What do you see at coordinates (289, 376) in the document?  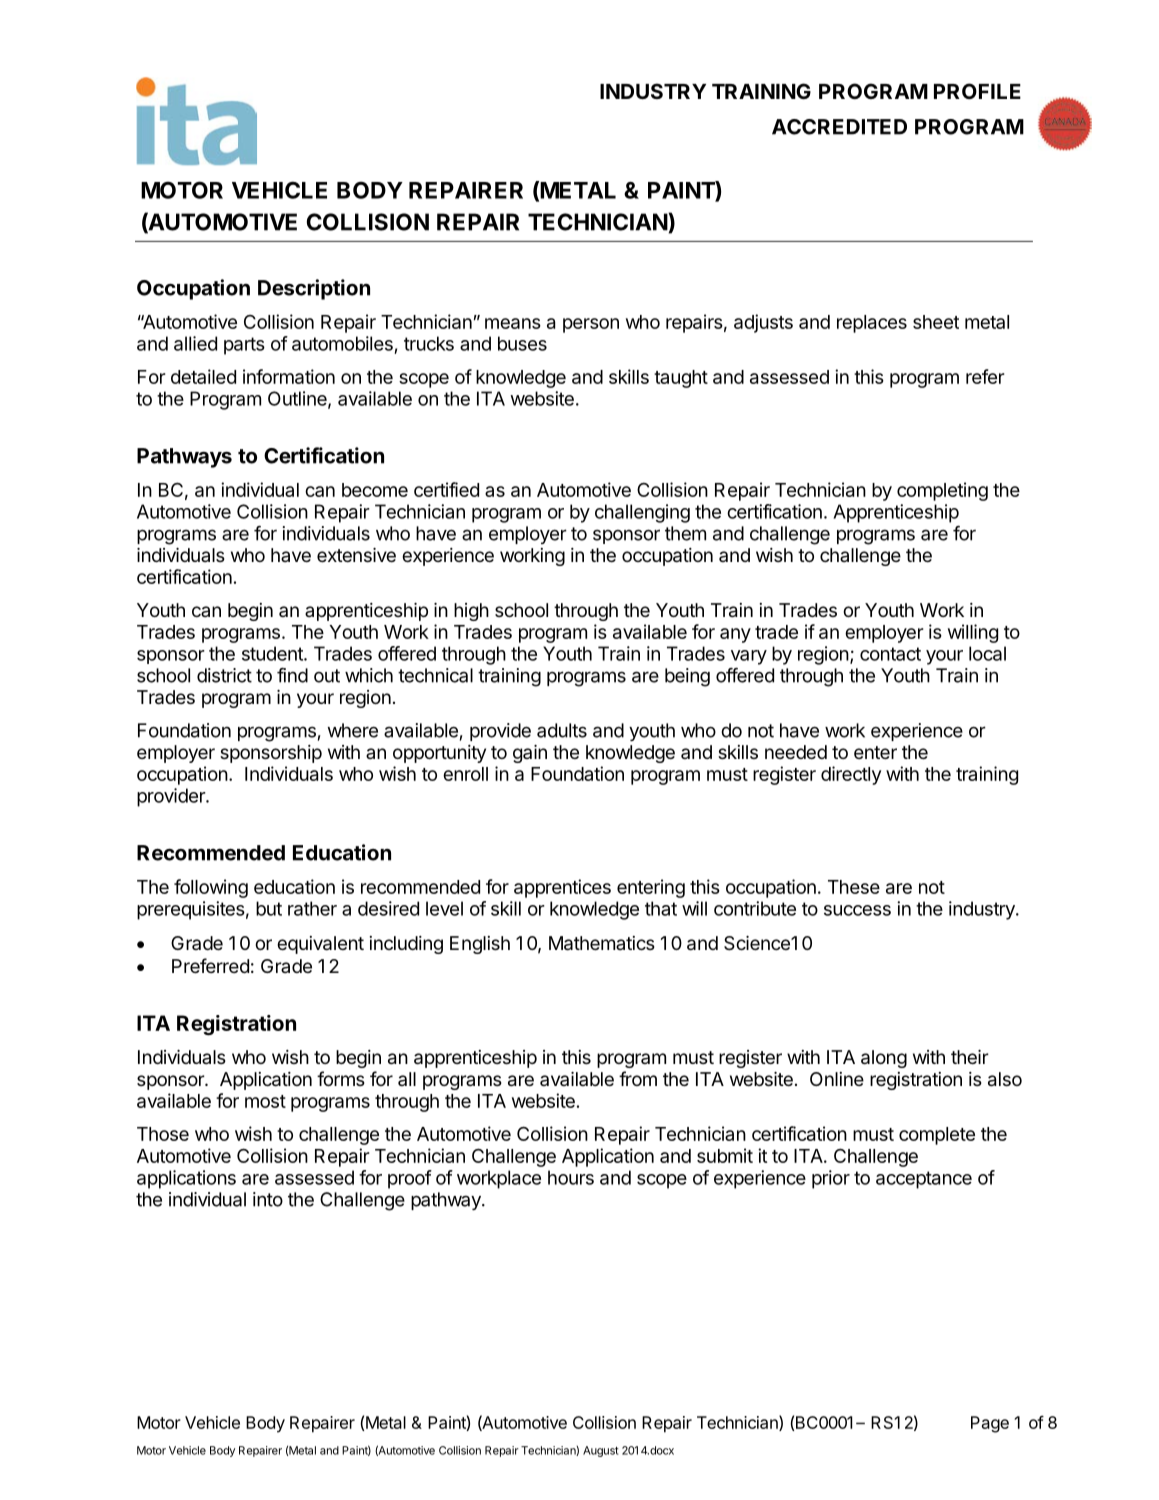 I see `information` at bounding box center [289, 376].
